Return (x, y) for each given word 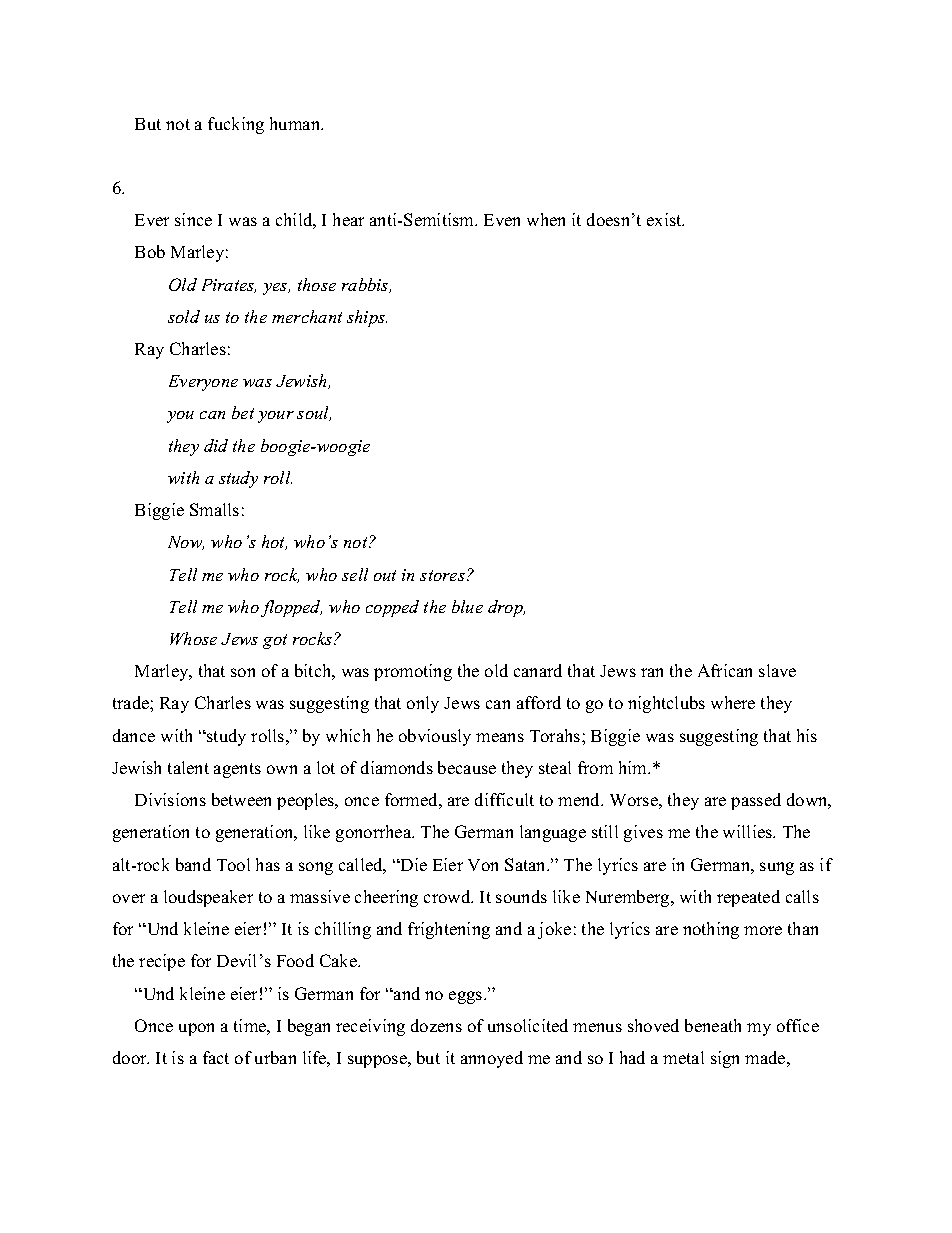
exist (665, 219)
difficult (504, 799)
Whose (193, 638)
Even (502, 220)
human (296, 123)
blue (467, 606)
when (546, 219)
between (241, 799)
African (725, 670)
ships (367, 318)
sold (184, 316)
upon (196, 1029)
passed (756, 801)
